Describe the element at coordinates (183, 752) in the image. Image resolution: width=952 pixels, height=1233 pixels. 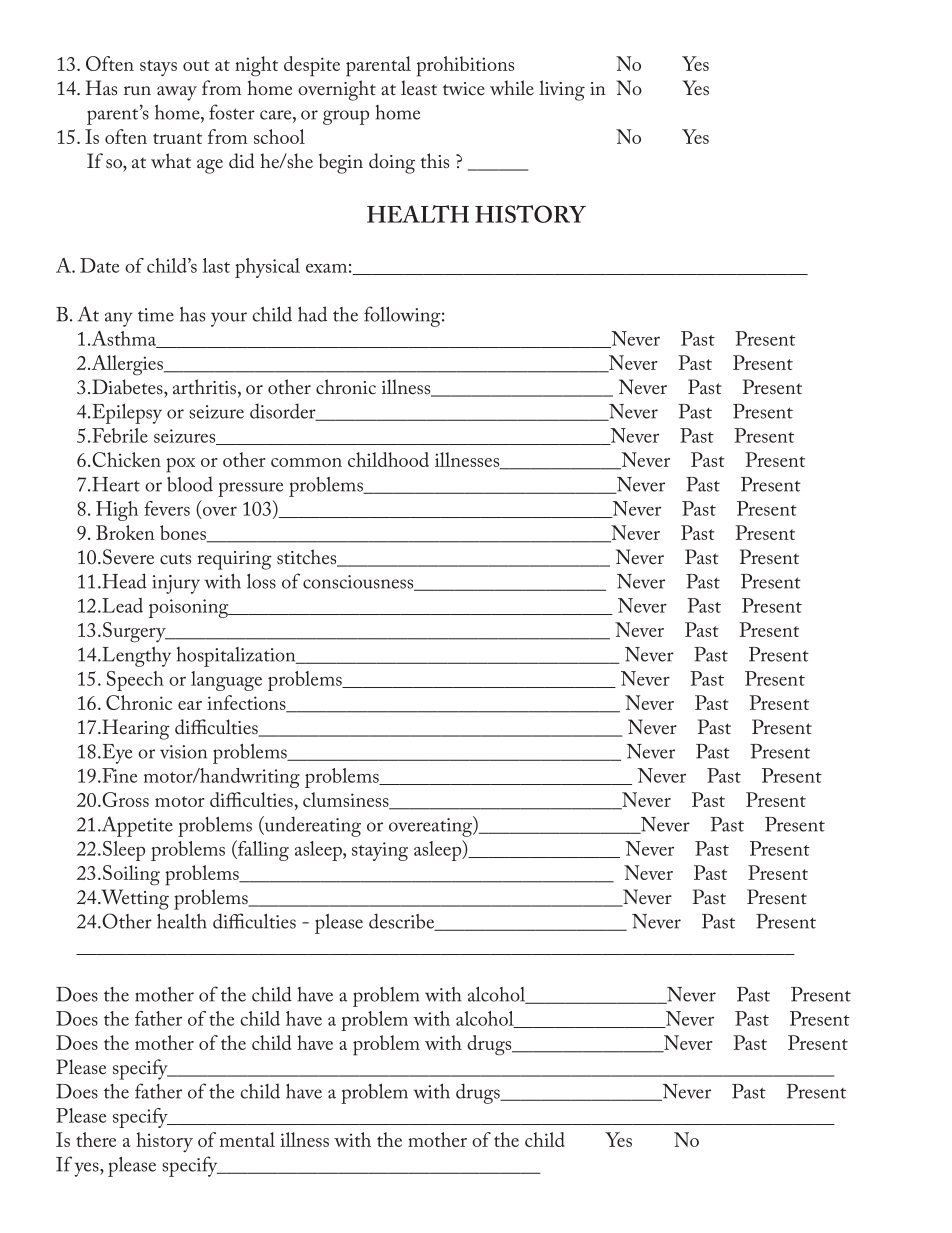
I see `vision` at that location.
